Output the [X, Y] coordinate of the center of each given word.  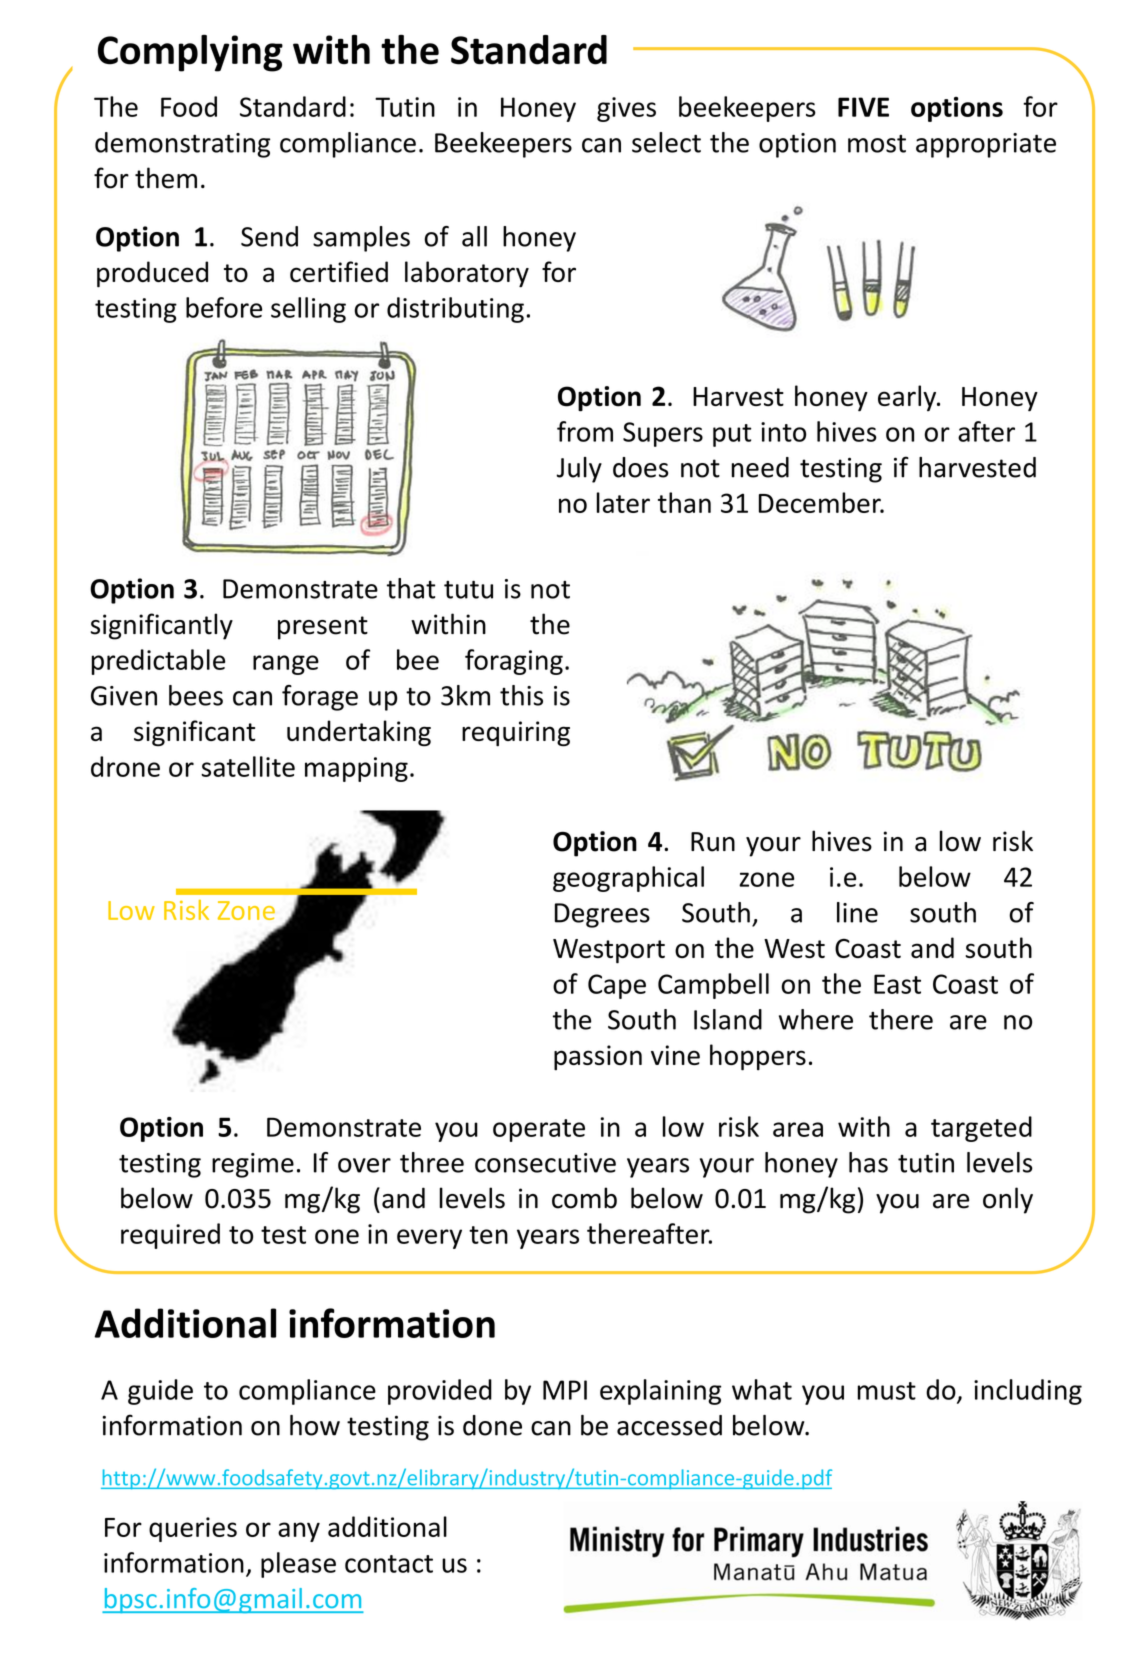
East [897, 984]
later [623, 502]
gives [626, 109]
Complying [190, 53]
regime [253, 1165]
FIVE [863, 107]
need [760, 467]
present [323, 628]
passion [598, 1058]
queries [193, 1529]
